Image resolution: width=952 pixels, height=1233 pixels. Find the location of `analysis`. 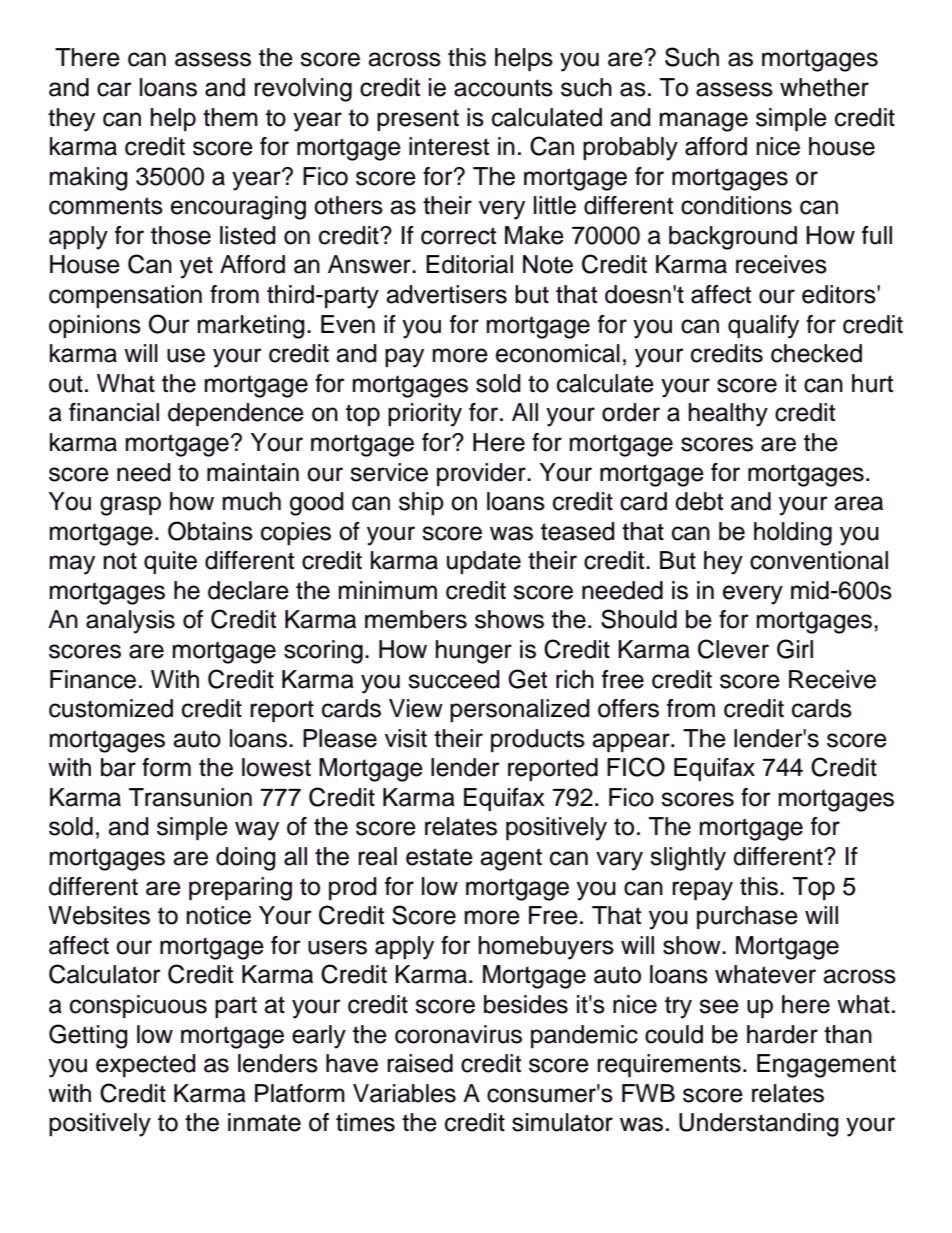

analysis is located at coordinates (130, 622).
